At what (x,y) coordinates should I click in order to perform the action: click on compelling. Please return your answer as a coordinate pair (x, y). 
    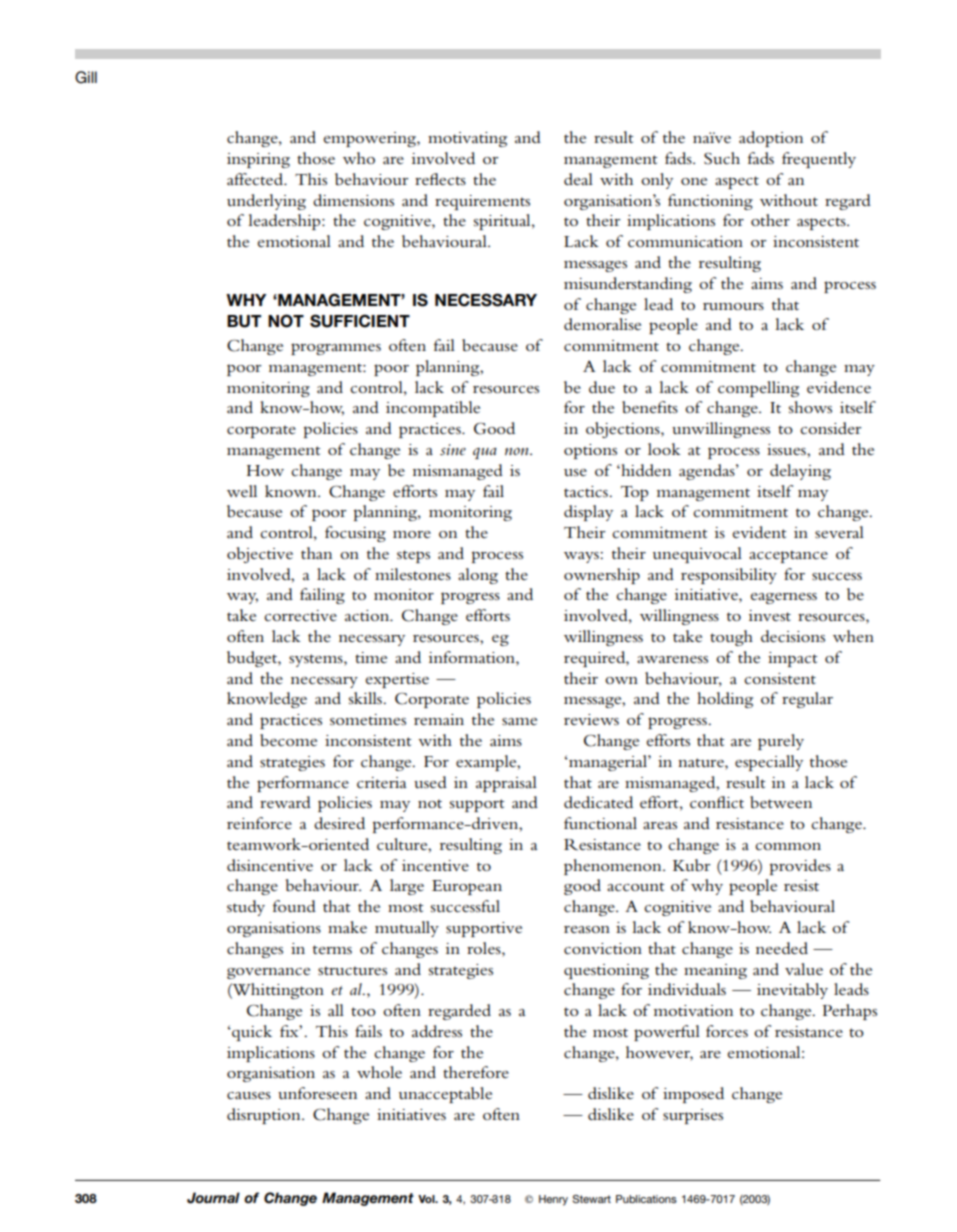
    Looking at the image, I should click on (758, 389).
